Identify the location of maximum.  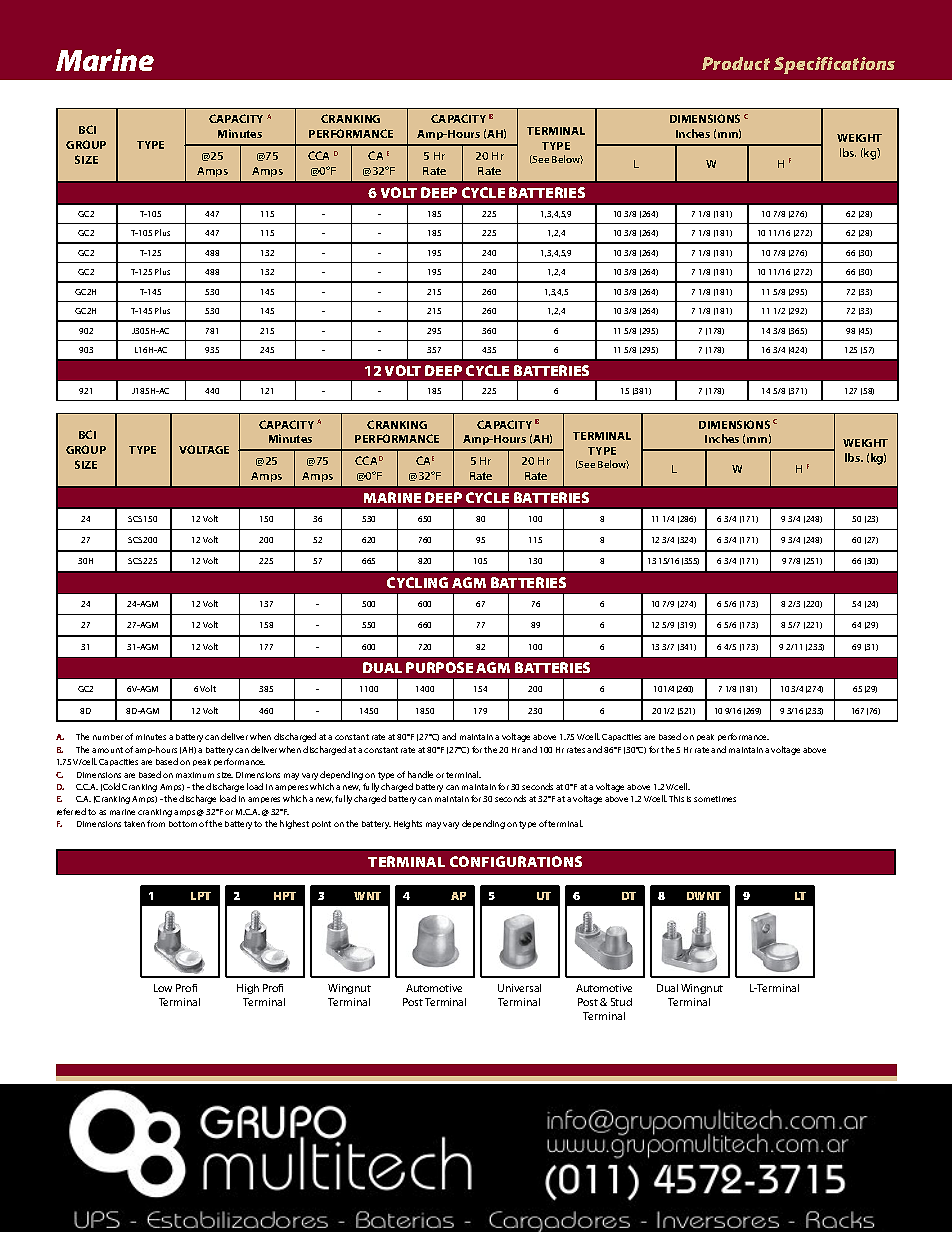
(195, 775).
